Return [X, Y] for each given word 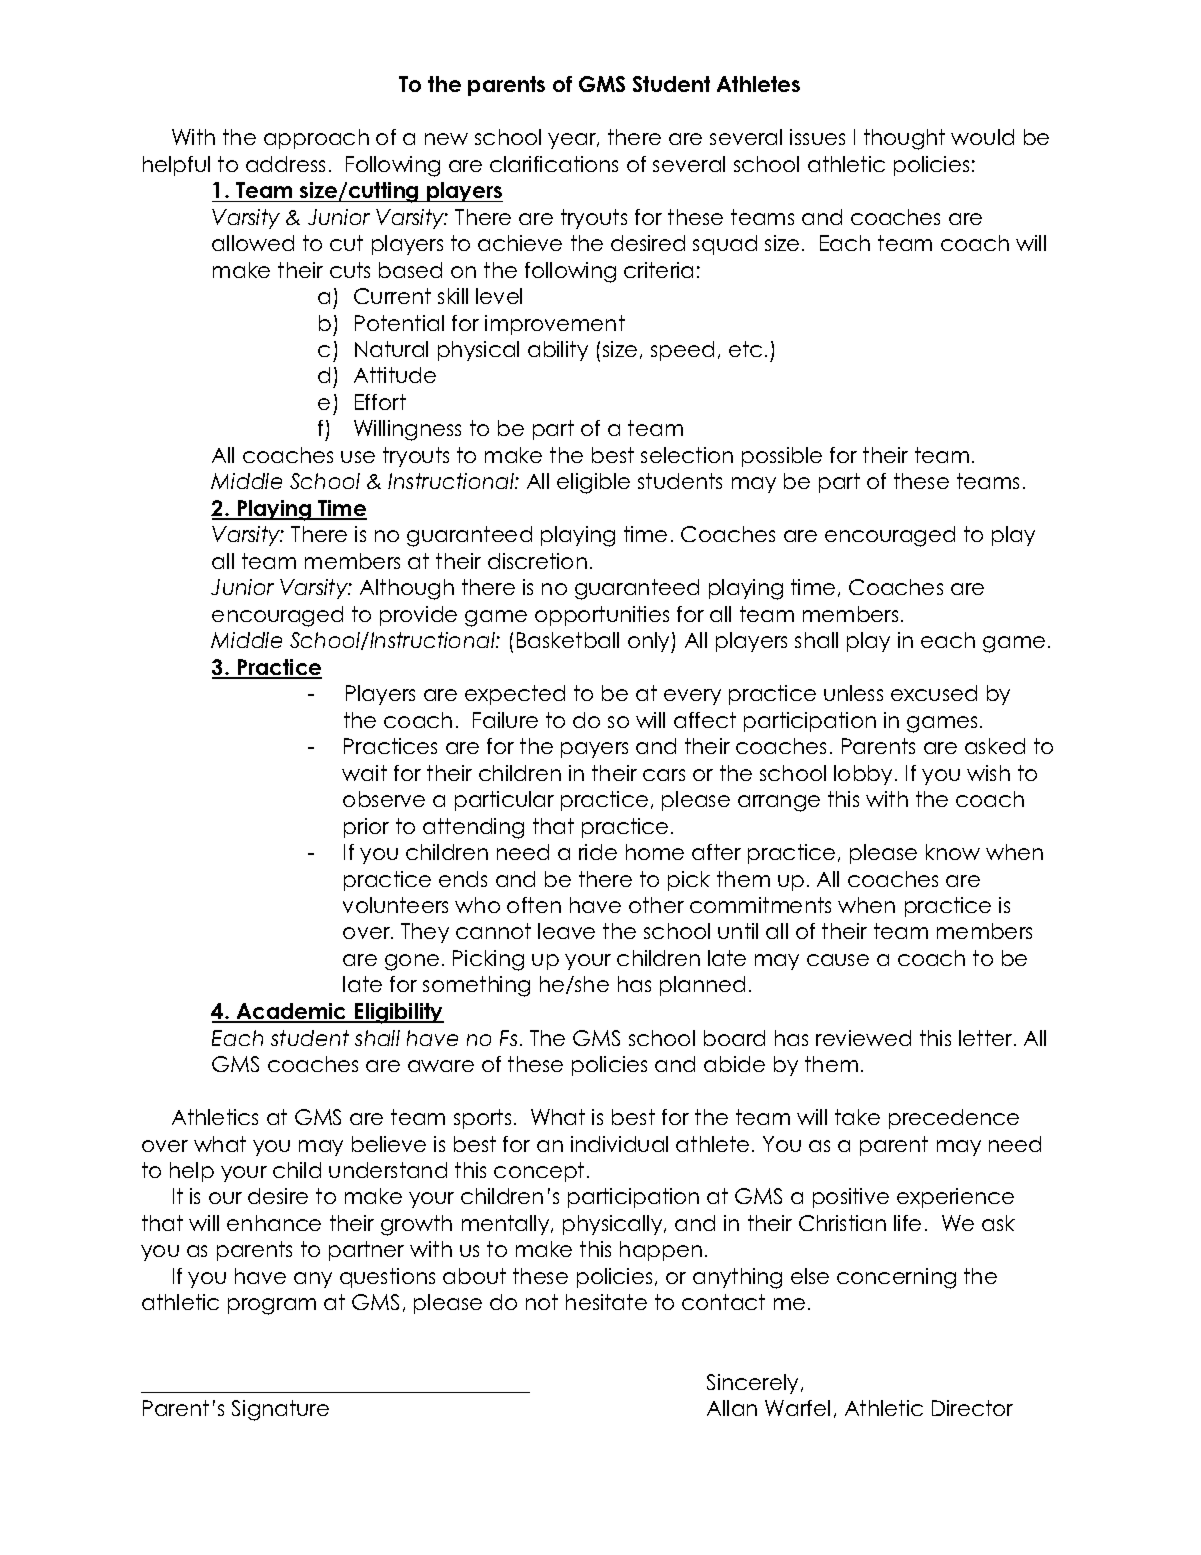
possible [782, 457]
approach [316, 139]
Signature [280, 1410]
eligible [593, 483]
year [573, 141]
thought [904, 139]
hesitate [606, 1302]
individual [619, 1144]
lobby [863, 775]
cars [664, 775]
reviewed [863, 1038]
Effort [380, 402]
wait [364, 773]
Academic [291, 1012]
